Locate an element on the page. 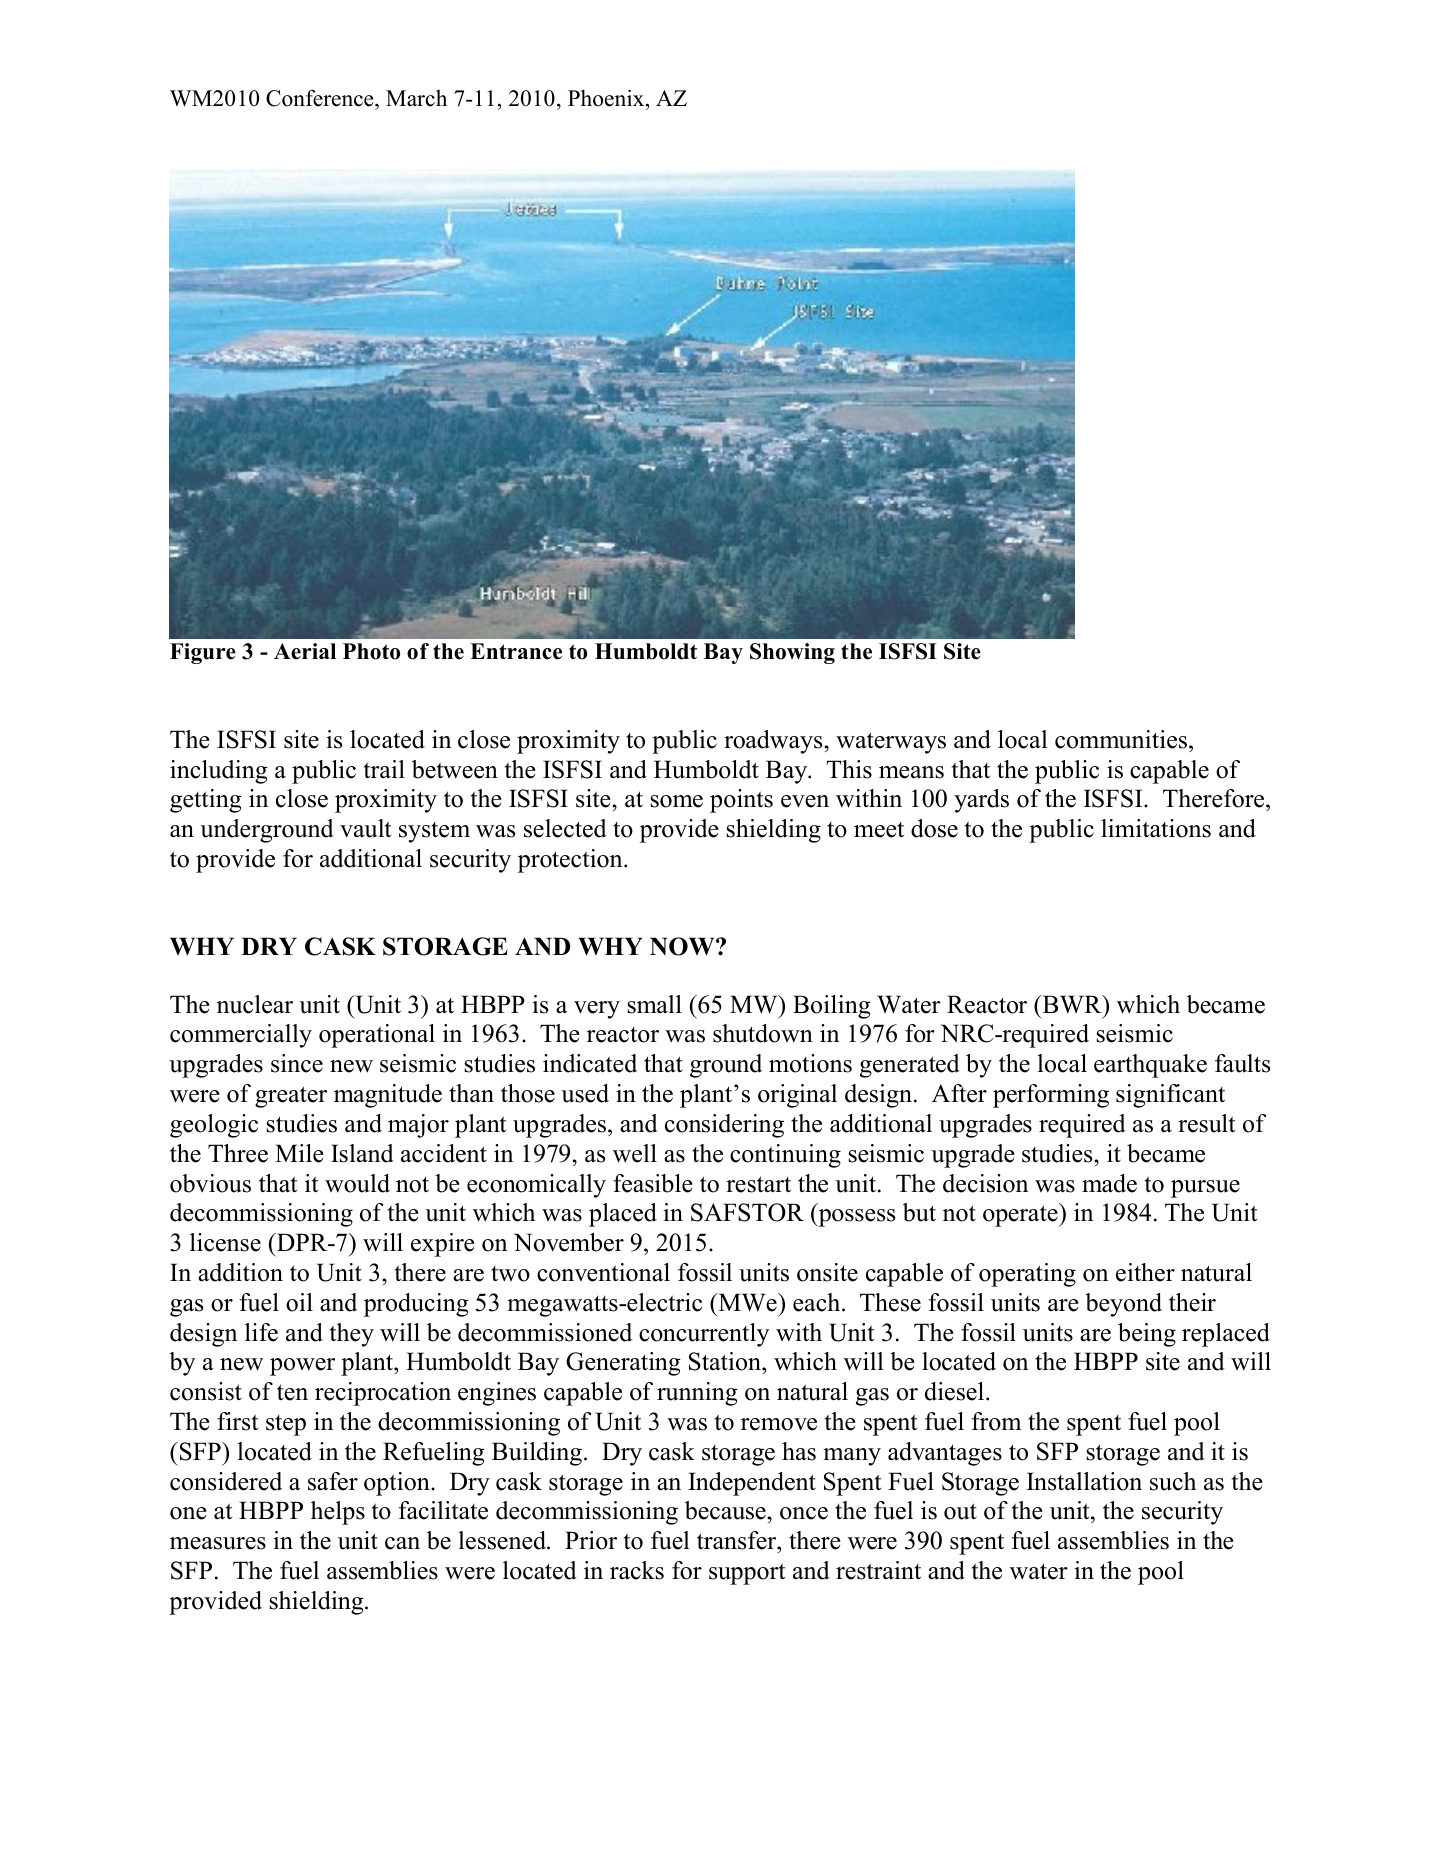 The height and width of the document is (1866, 1442). Conference is located at coordinates (321, 98).
